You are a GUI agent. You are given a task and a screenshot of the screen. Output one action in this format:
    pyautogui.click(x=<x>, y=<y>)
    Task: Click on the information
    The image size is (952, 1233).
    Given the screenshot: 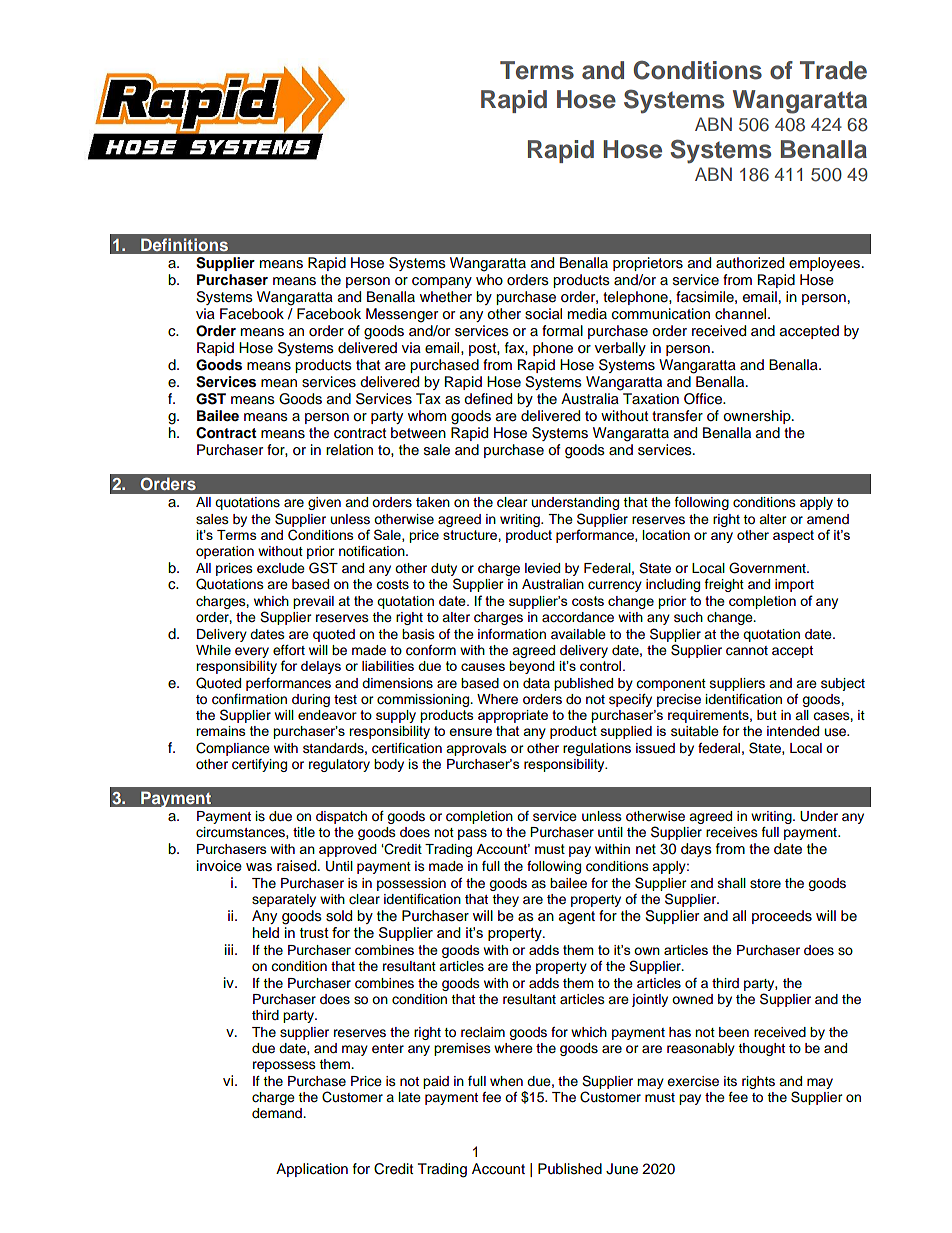 What is the action you would take?
    pyautogui.click(x=512, y=634)
